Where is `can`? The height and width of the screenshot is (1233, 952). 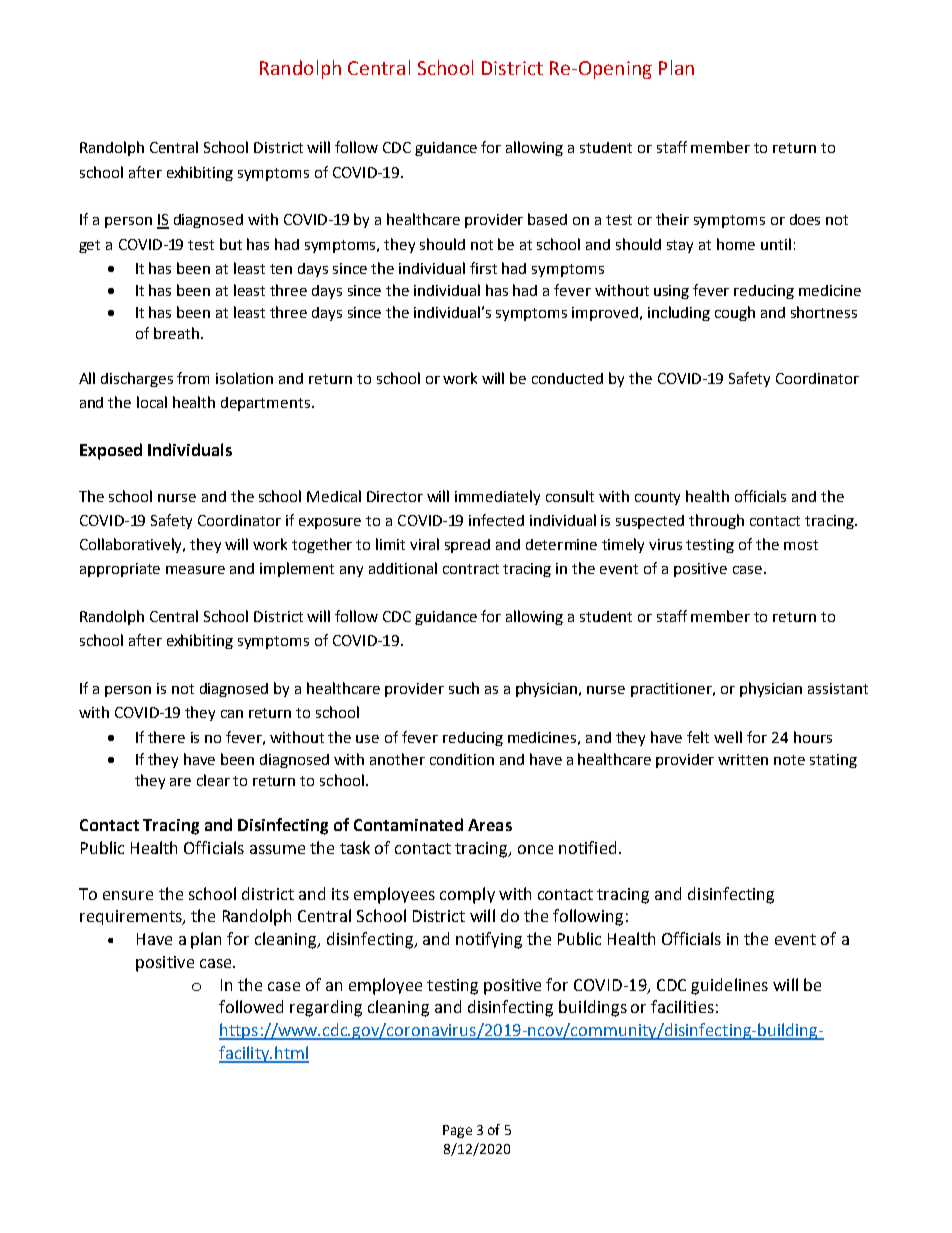
can is located at coordinates (232, 714).
